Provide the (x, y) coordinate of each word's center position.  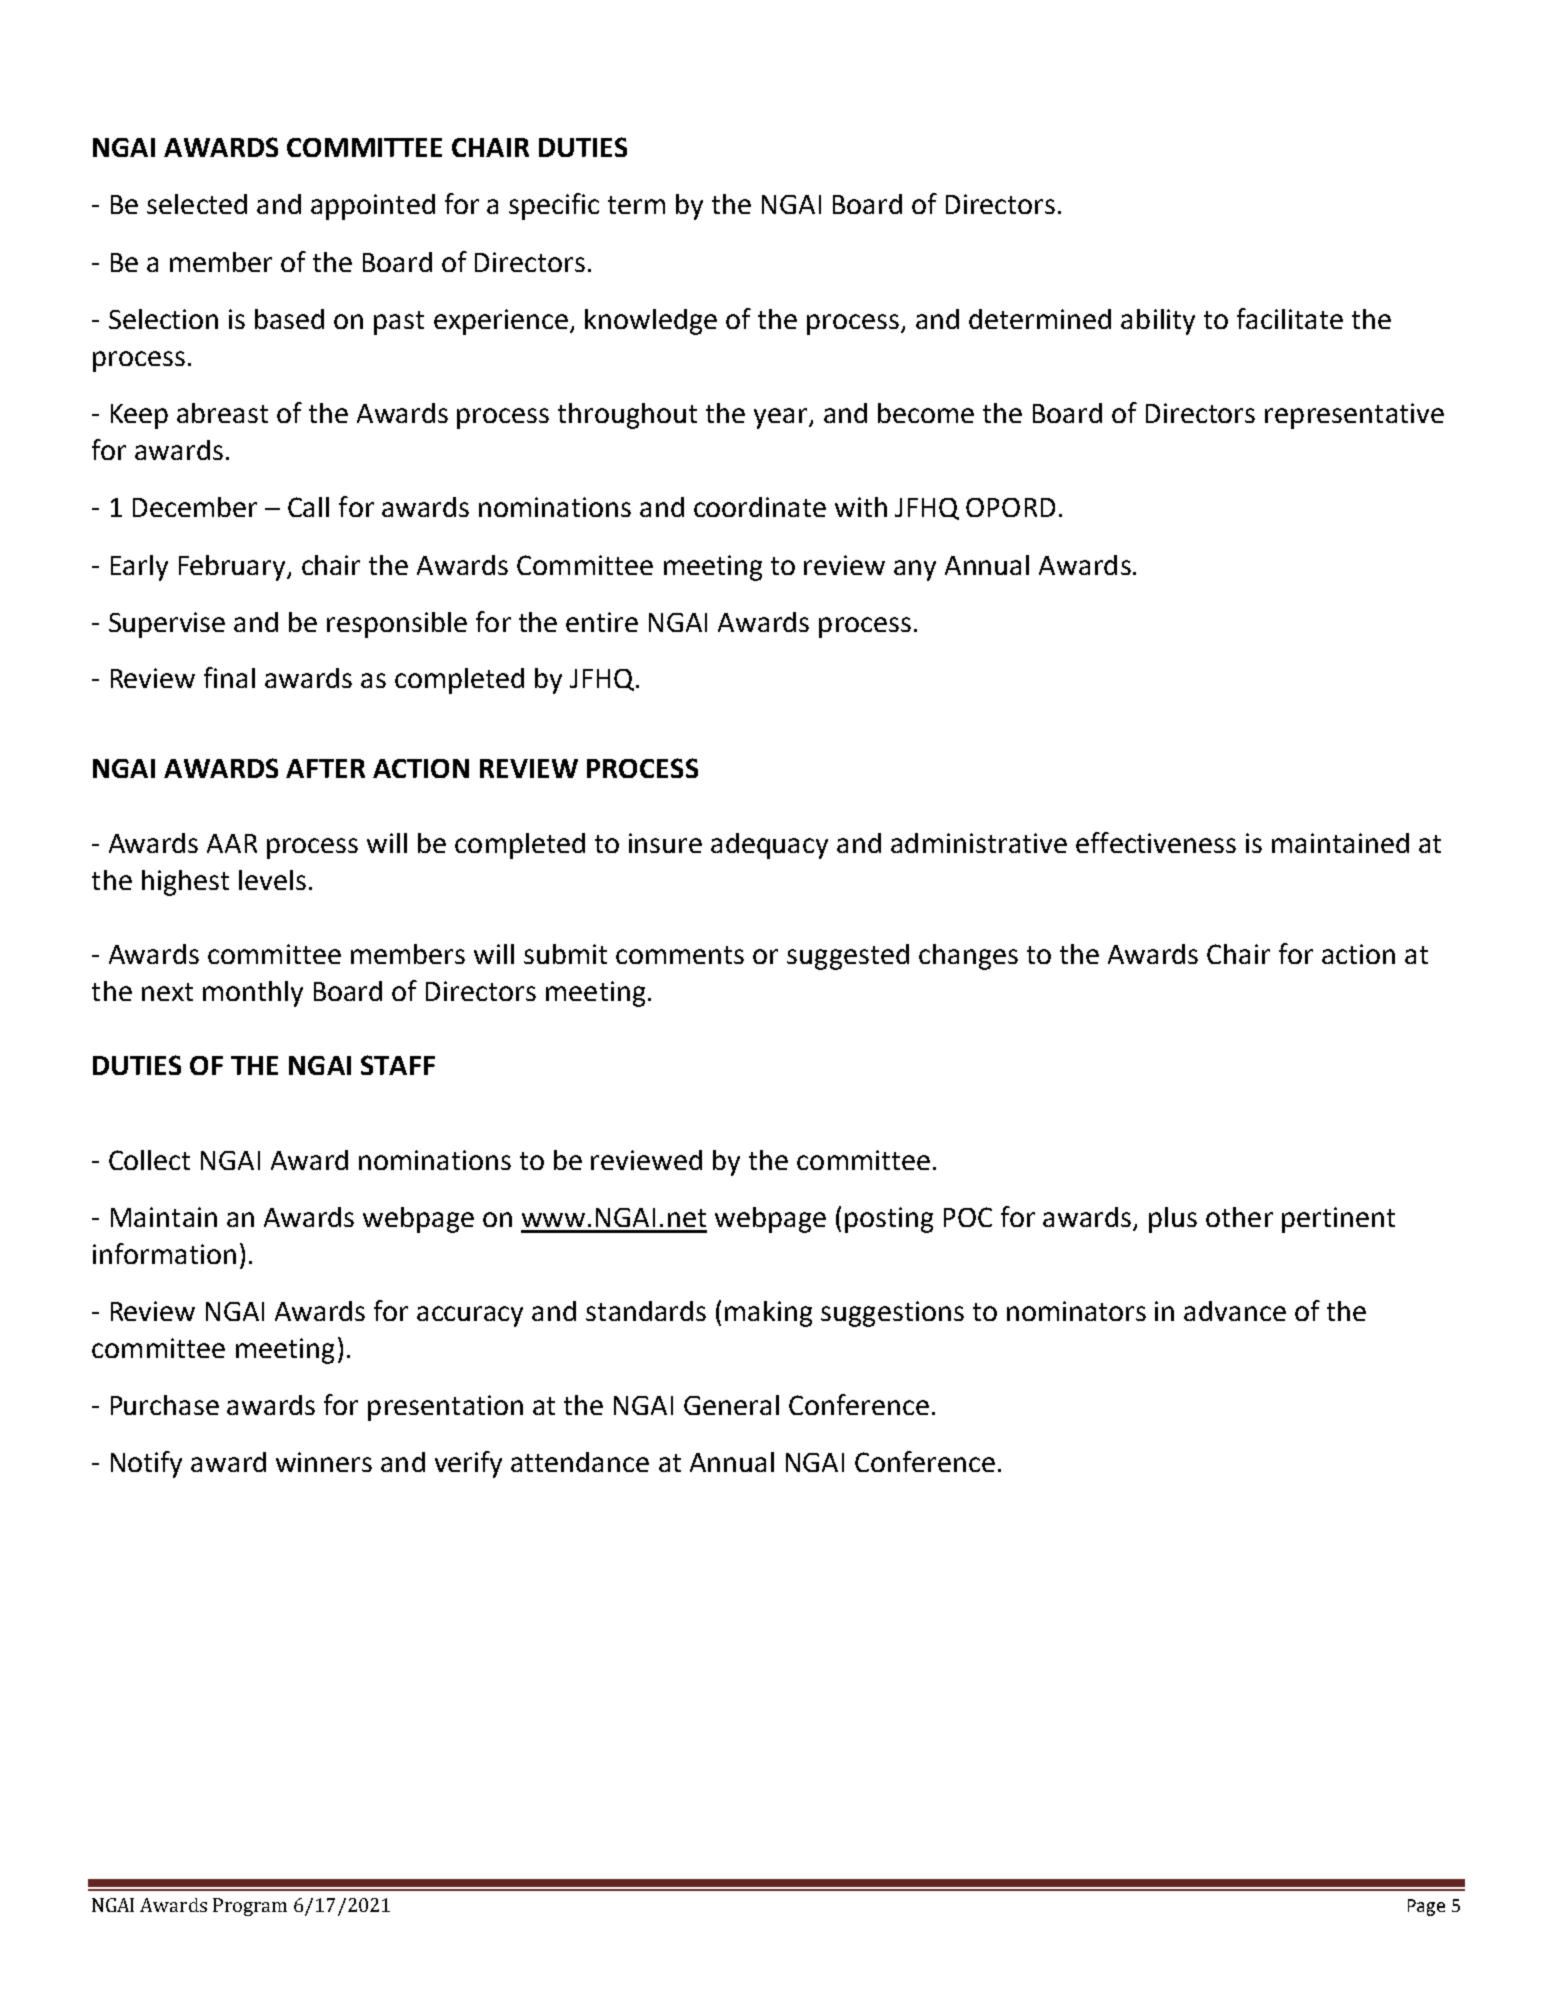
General (731, 1405)
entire (602, 622)
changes (968, 957)
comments (680, 955)
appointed (373, 207)
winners (324, 1462)
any (915, 570)
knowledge (651, 322)
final (229, 677)
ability (1158, 322)
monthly (253, 994)
